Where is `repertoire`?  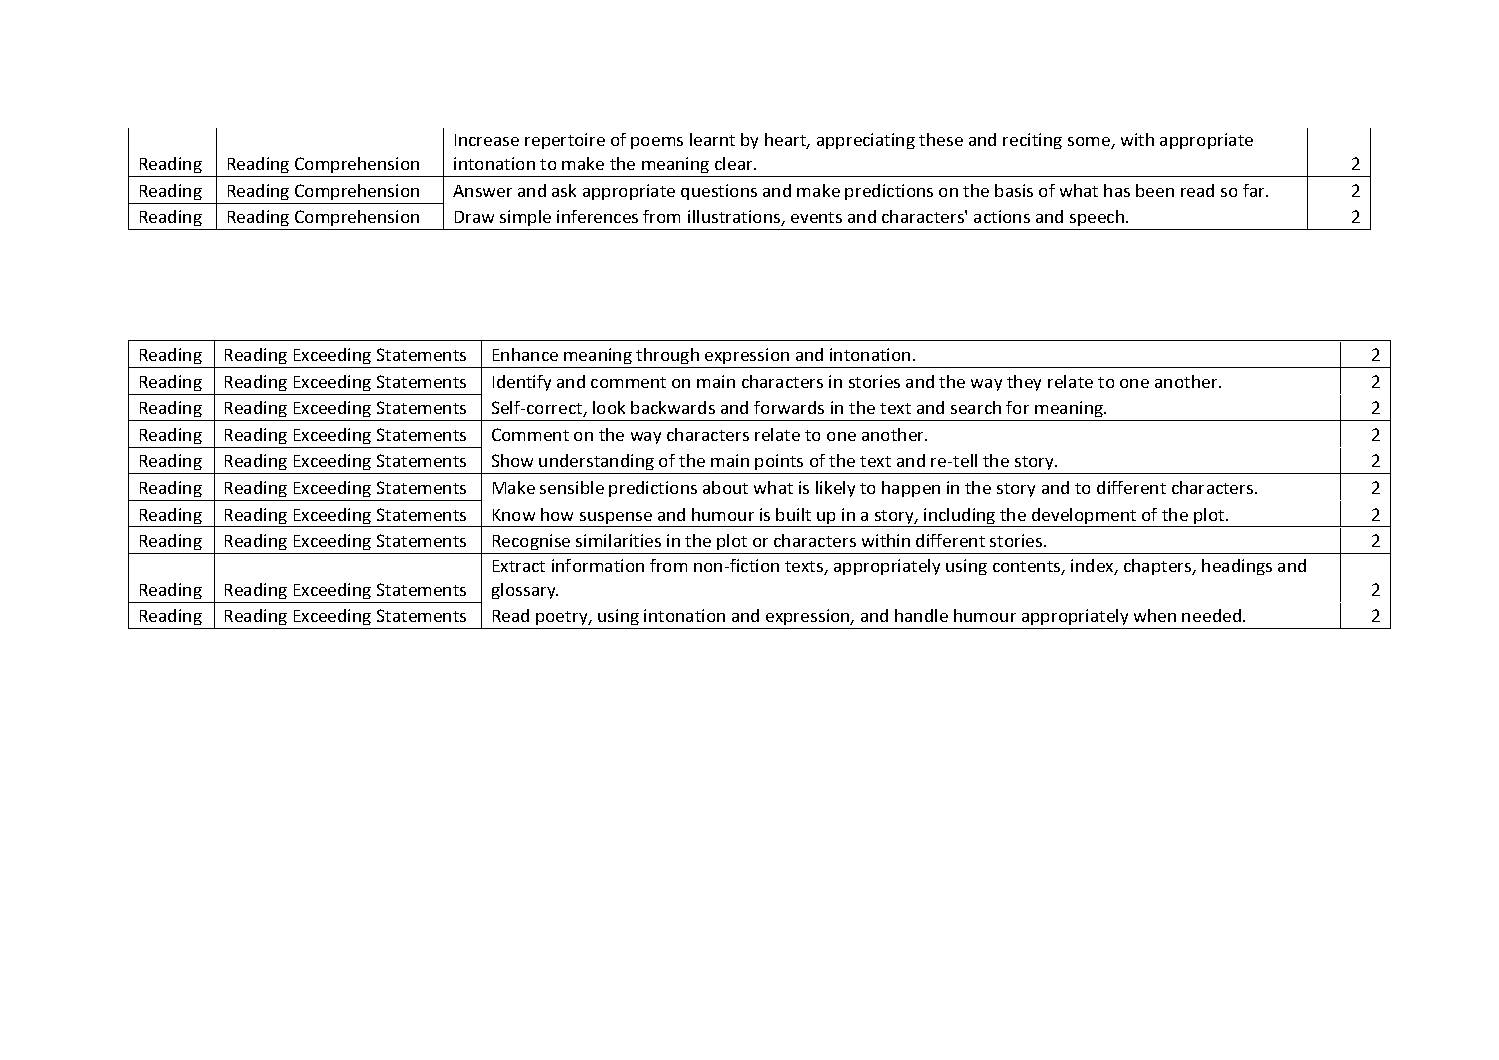
repertoire is located at coordinates (565, 141).
